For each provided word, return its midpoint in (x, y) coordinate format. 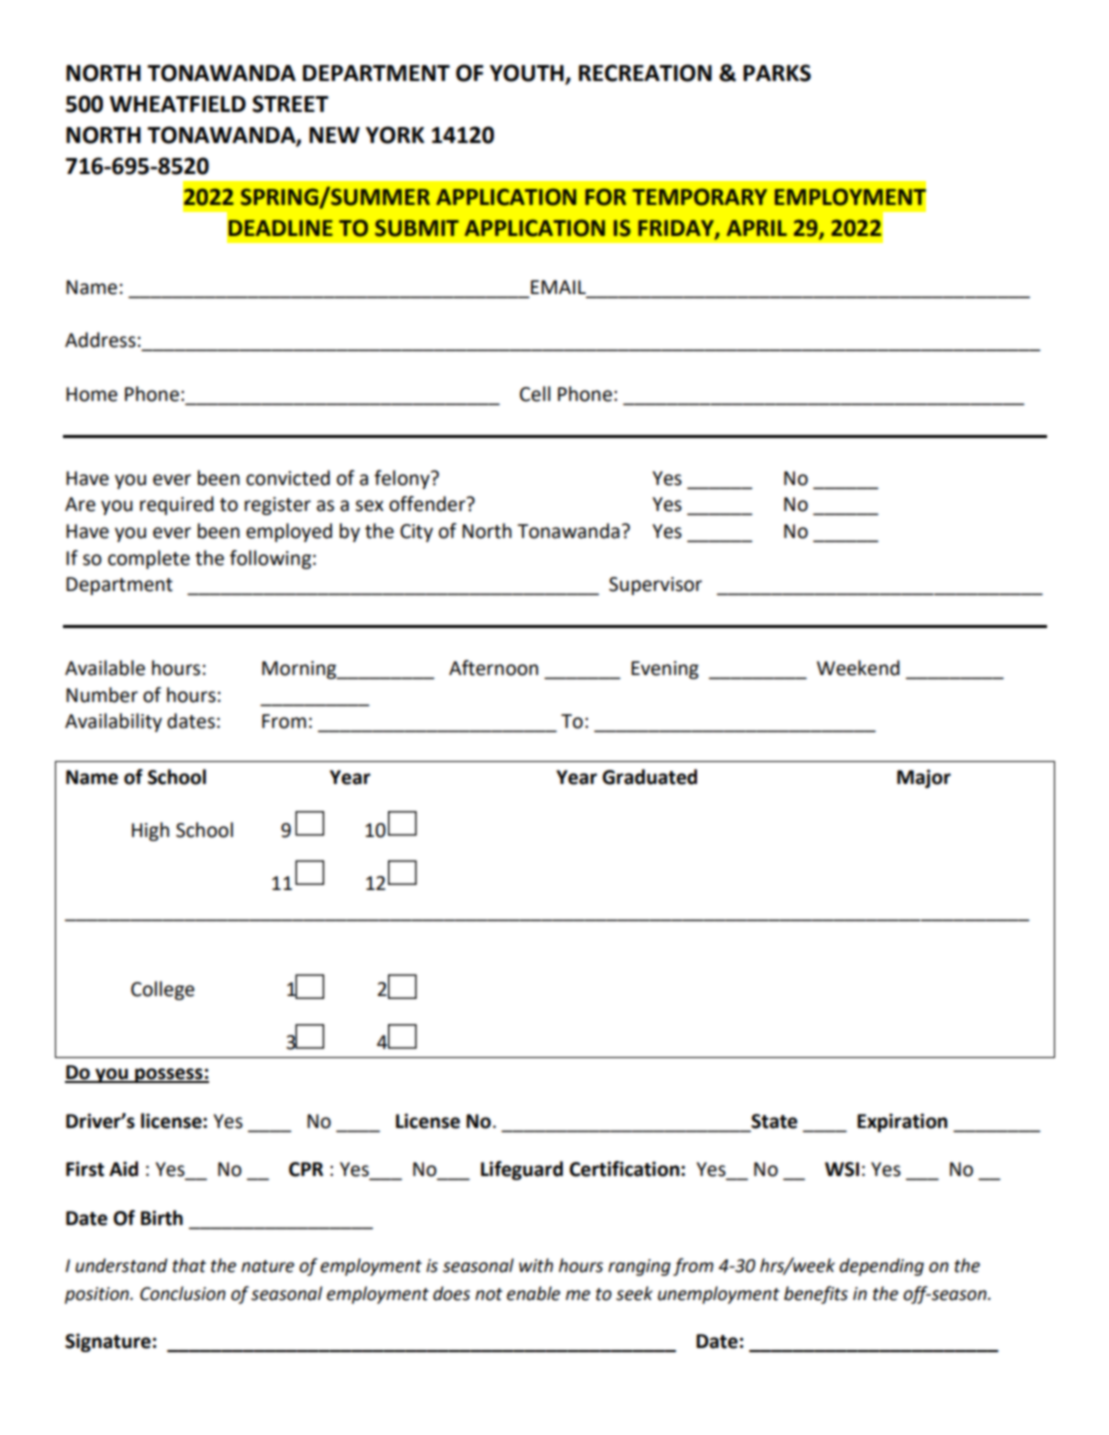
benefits (816, 1295)
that (189, 1265)
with (536, 1265)
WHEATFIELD (178, 104)
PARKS (777, 73)
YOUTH (528, 74)
